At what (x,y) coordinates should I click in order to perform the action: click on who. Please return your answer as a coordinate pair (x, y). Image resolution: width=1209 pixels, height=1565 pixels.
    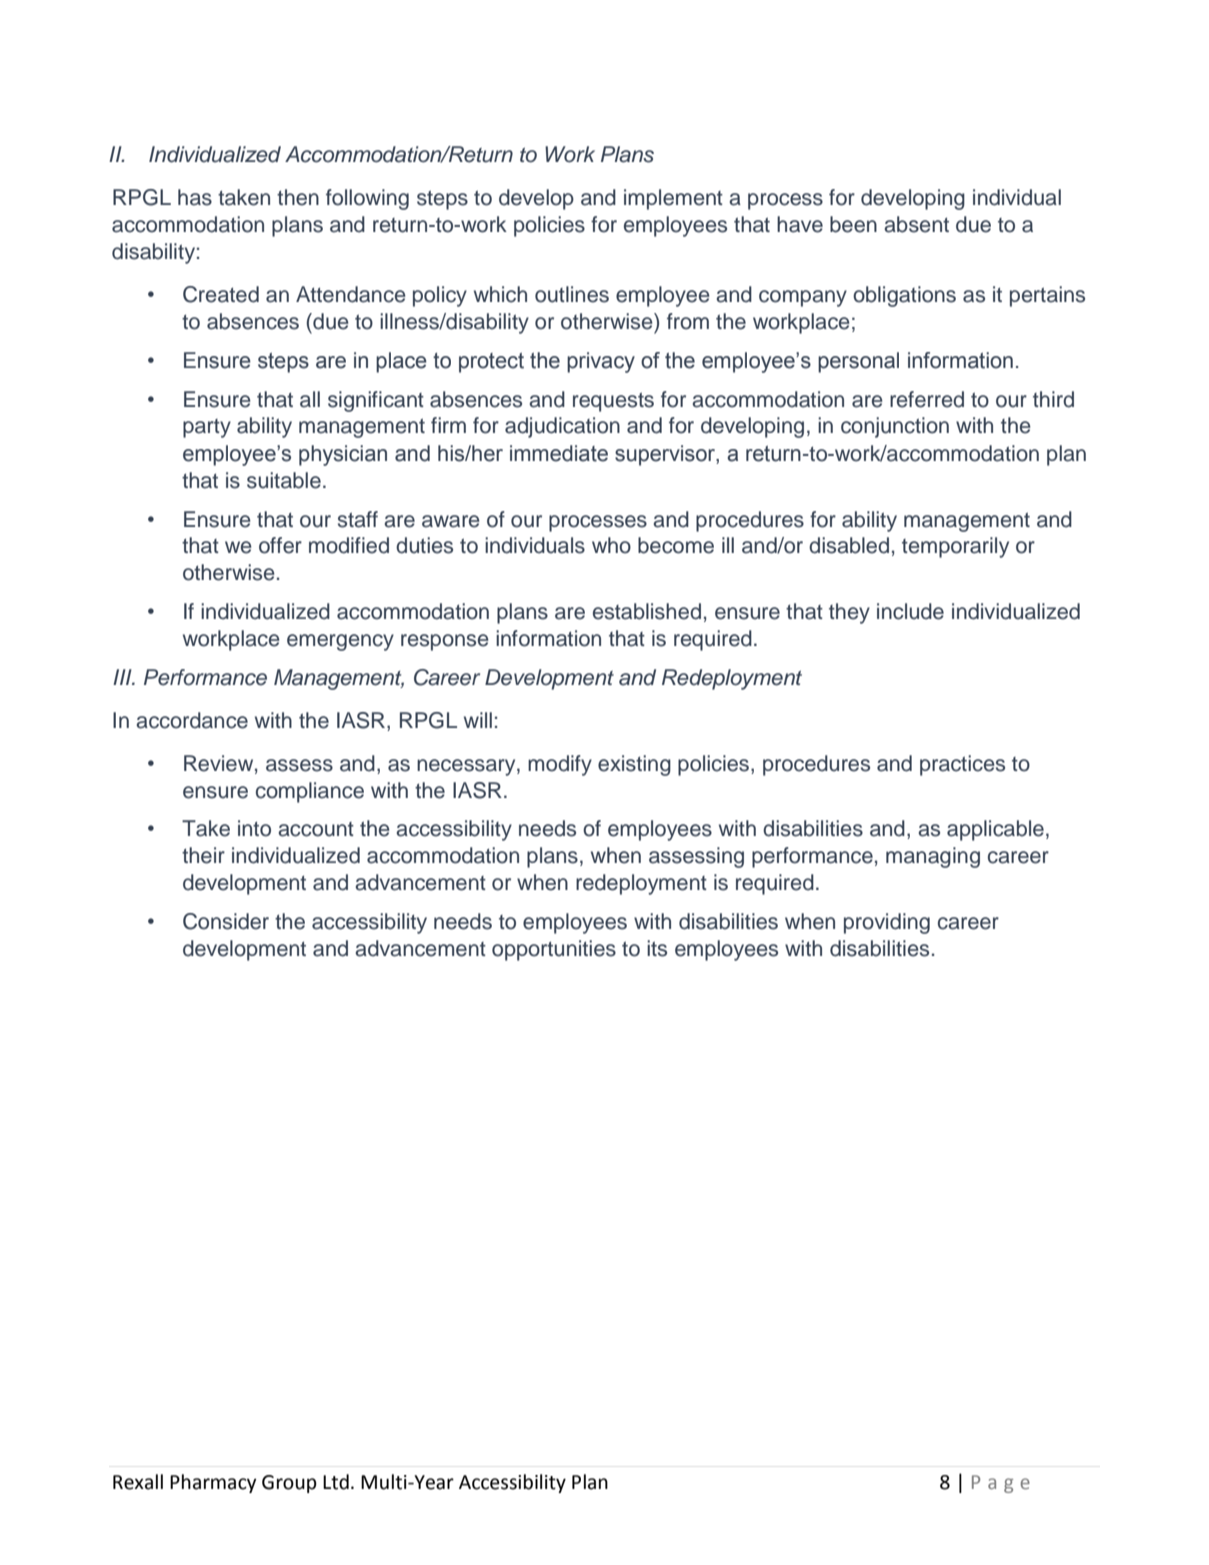
    Looking at the image, I should click on (611, 545).
